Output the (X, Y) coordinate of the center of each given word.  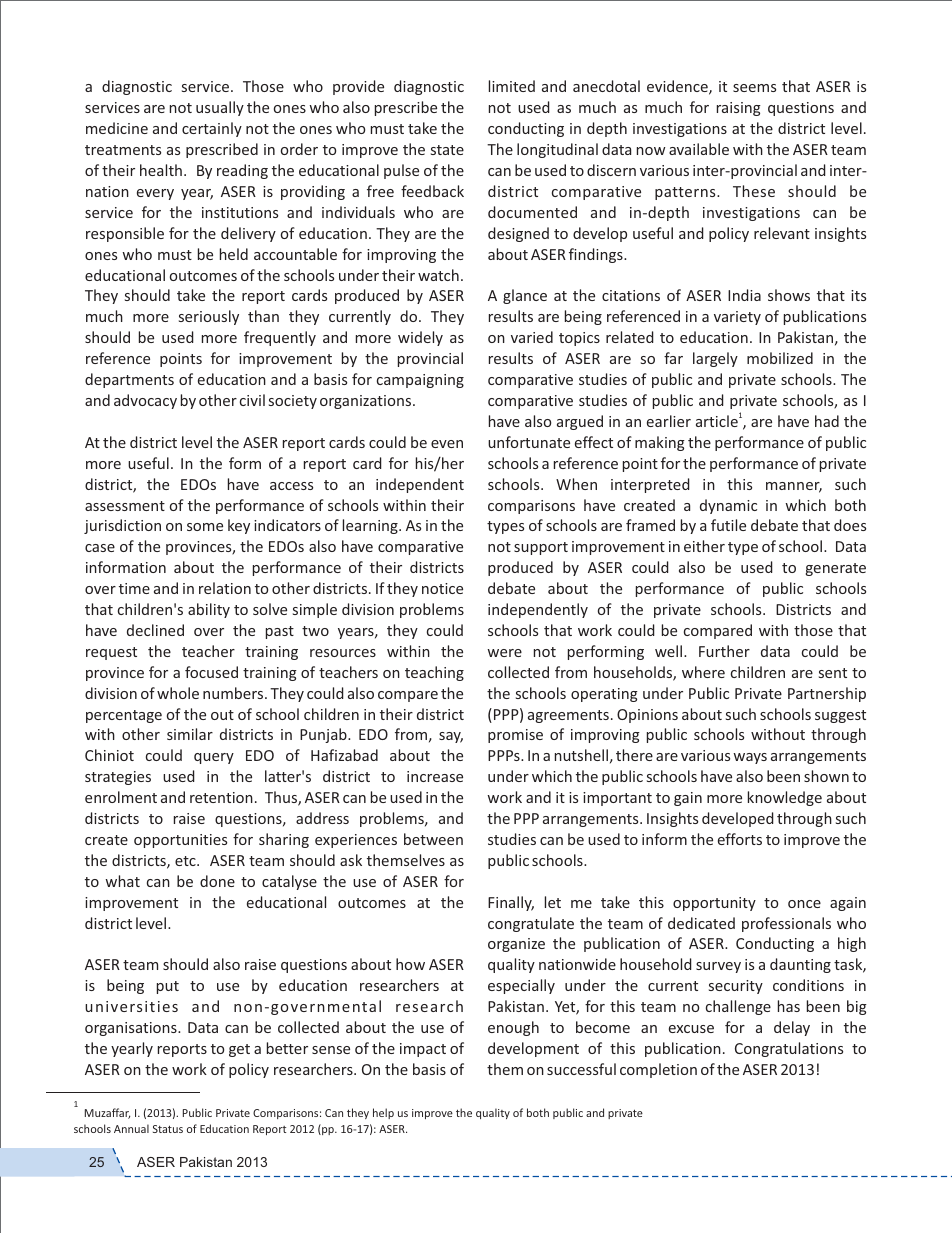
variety (737, 318)
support (541, 548)
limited (512, 86)
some (205, 527)
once (804, 904)
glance (525, 296)
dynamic (728, 506)
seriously (209, 317)
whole (178, 693)
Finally (511, 903)
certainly (212, 129)
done (217, 881)
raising (739, 109)
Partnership (827, 694)
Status (168, 1129)
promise (515, 736)
